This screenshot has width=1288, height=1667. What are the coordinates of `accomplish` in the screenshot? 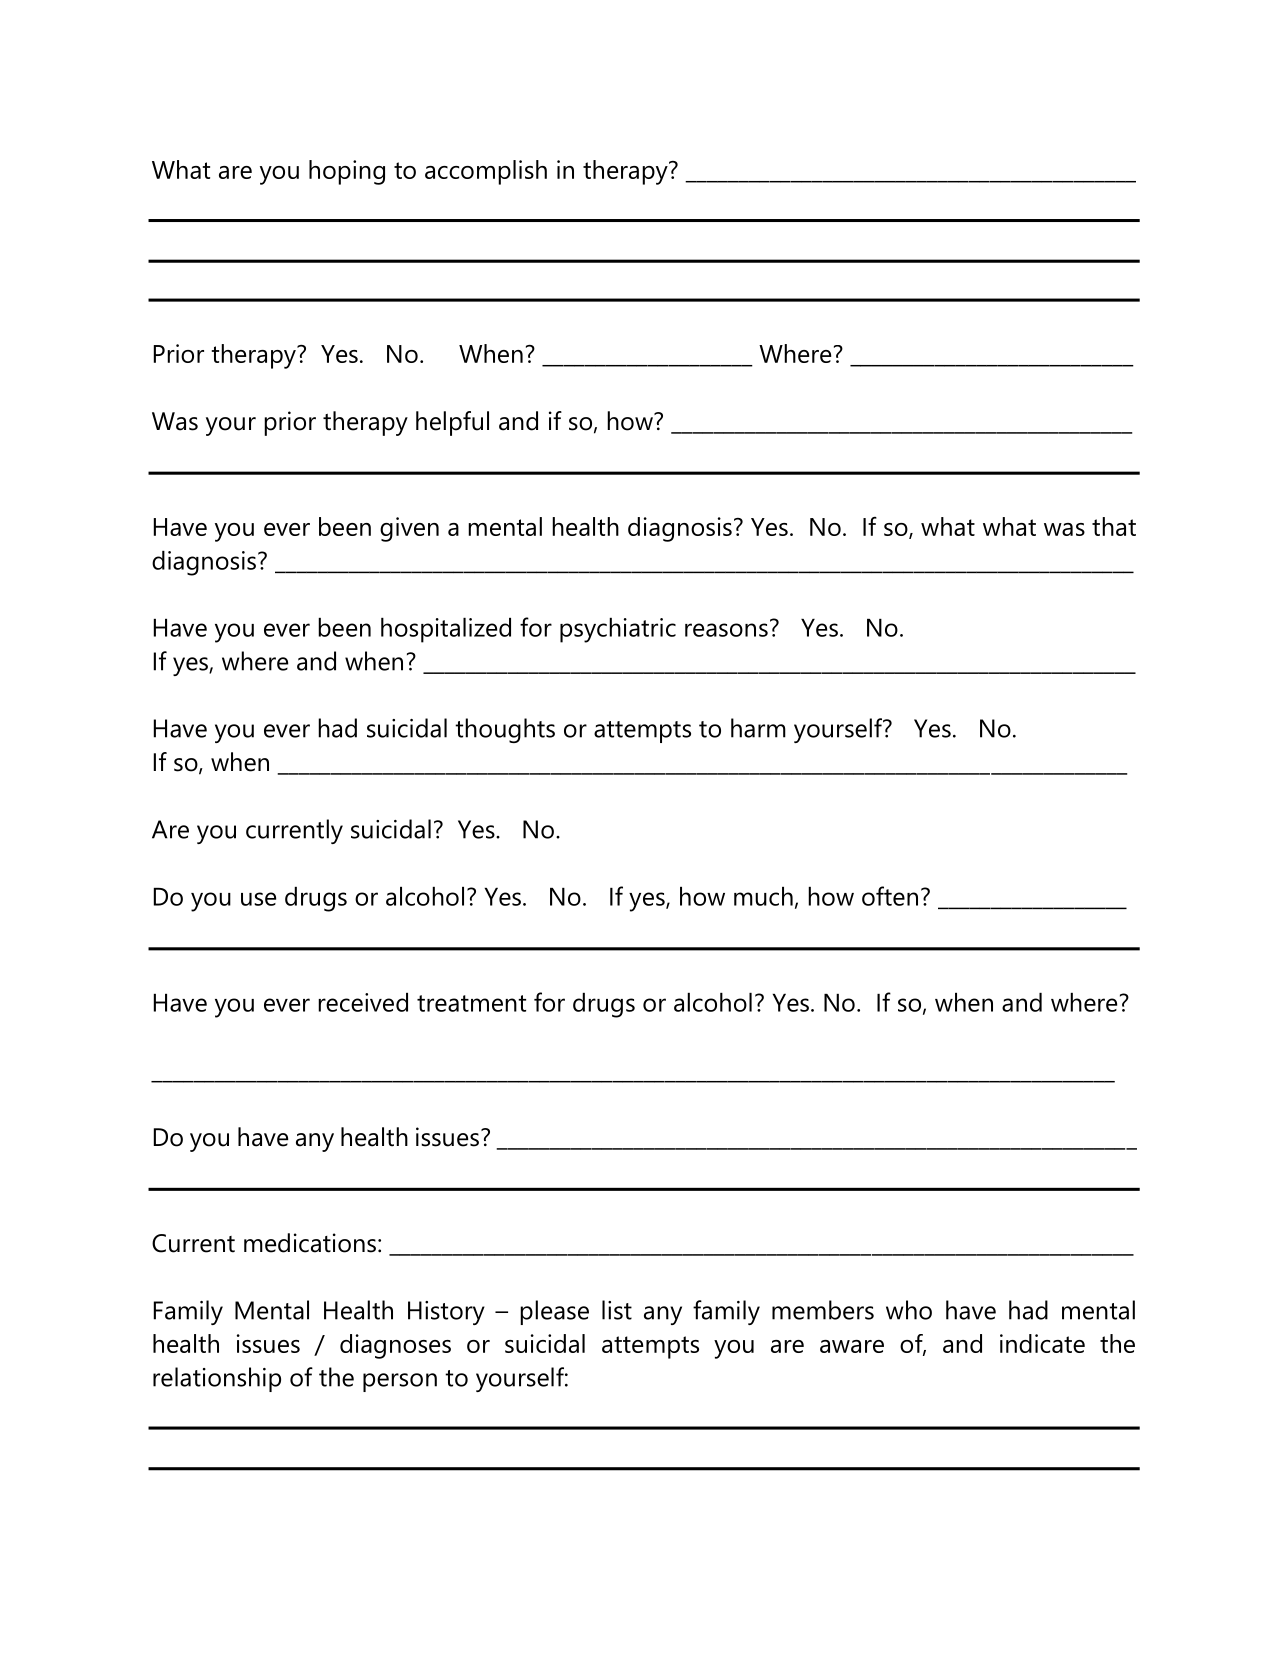 It's located at (486, 172).
